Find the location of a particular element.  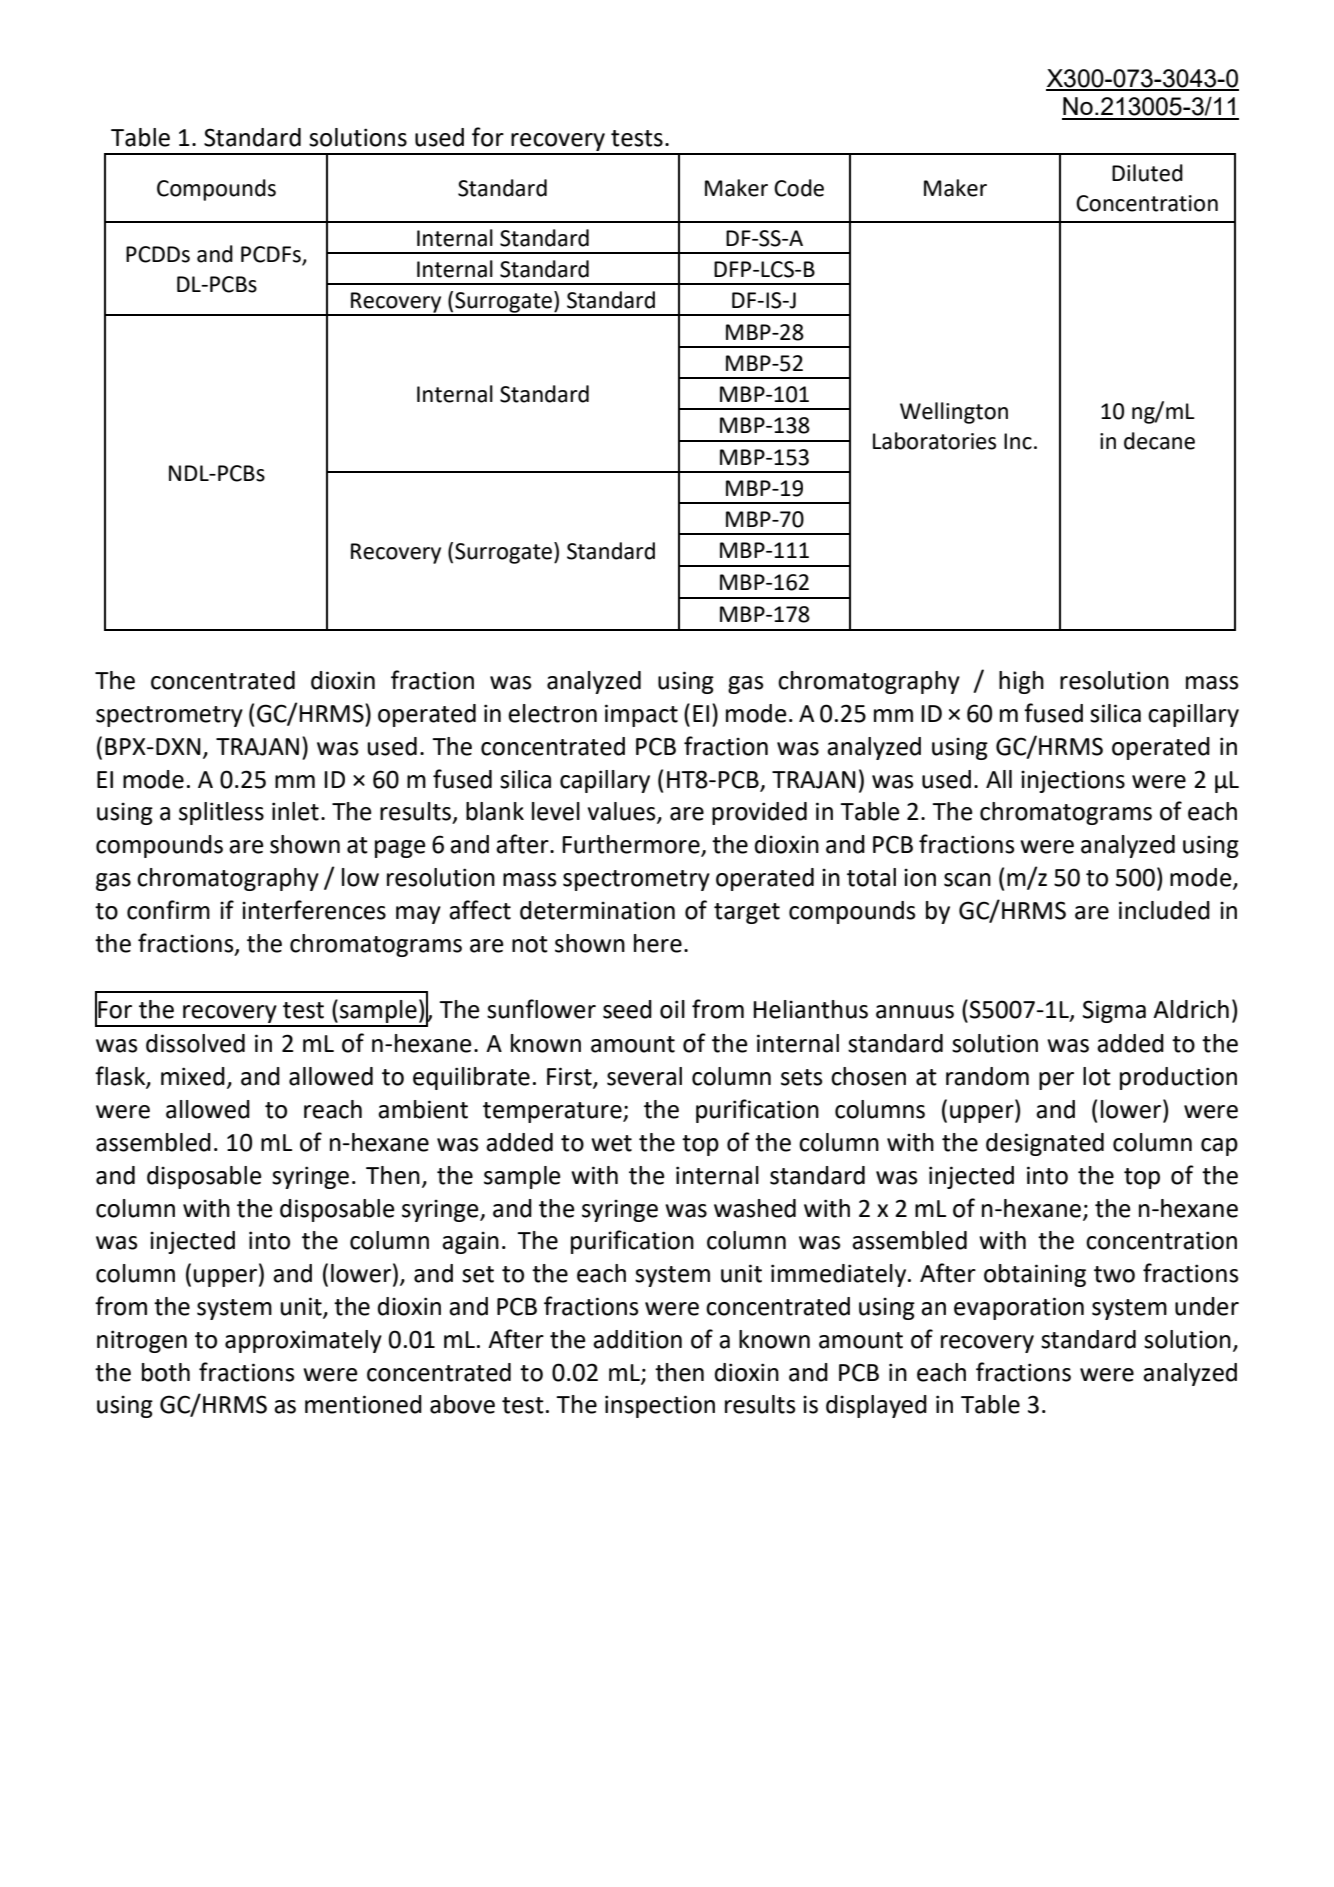

mixed is located at coordinates (193, 1076).
